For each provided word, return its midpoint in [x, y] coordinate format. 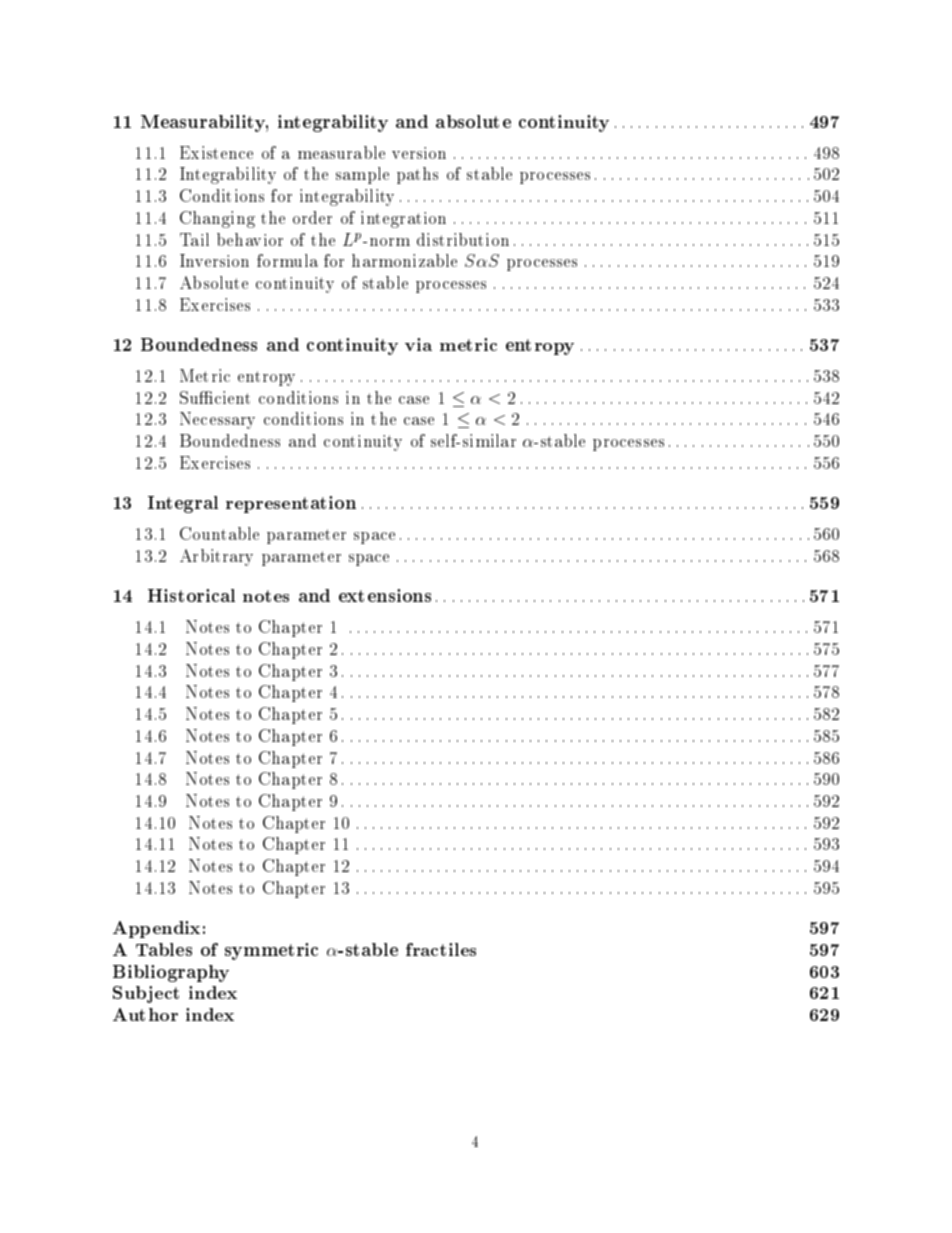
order [312, 217]
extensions [385, 595]
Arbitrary [216, 557]
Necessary [217, 420]
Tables [164, 949]
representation [291, 504]
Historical [191, 595]
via [418, 344]
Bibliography [171, 973]
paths [417, 175]
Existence [216, 152]
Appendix [156, 929]
